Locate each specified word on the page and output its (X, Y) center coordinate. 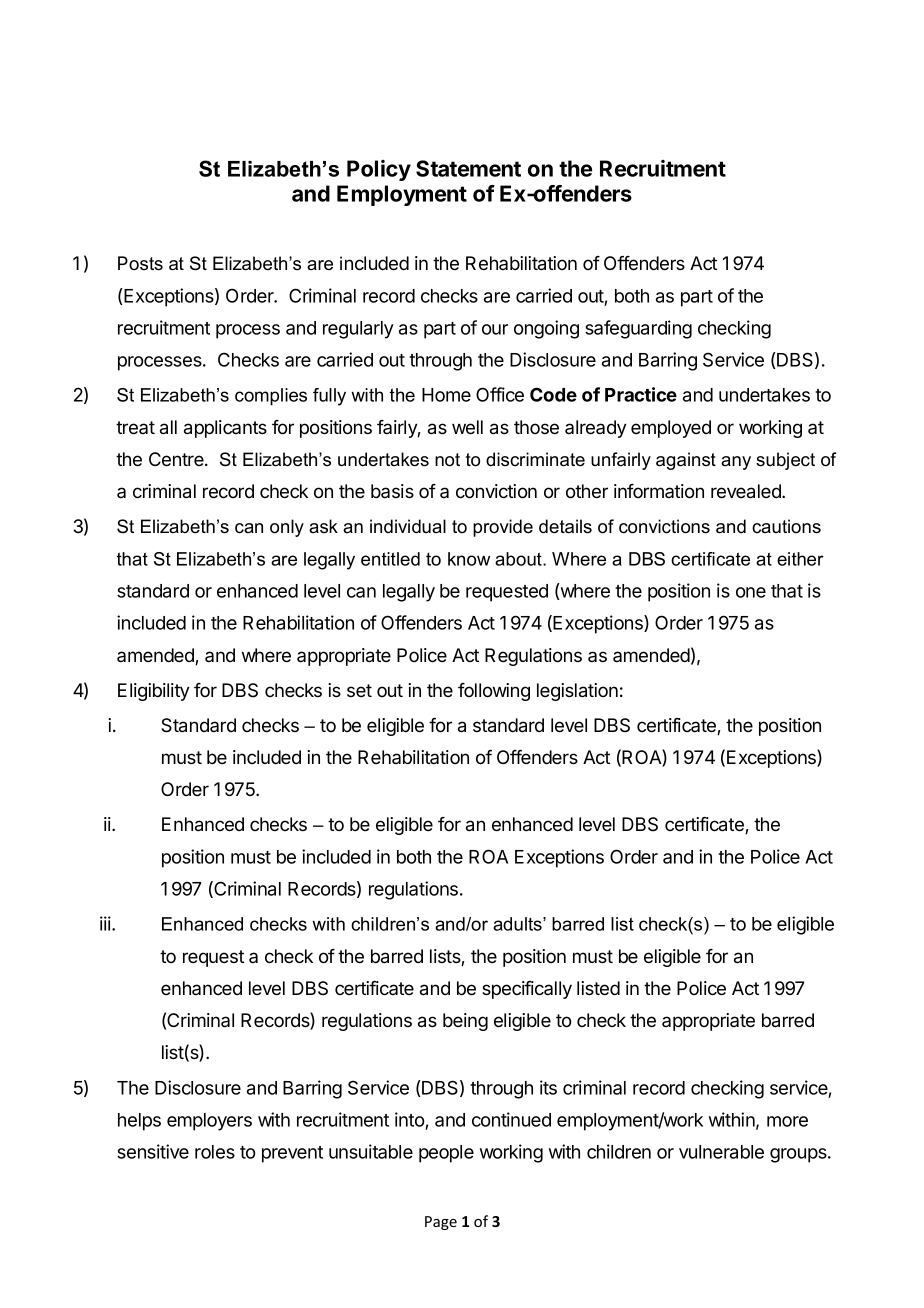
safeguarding (638, 329)
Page (441, 1223)
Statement (468, 168)
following (494, 692)
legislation (577, 692)
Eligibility (154, 692)
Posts (140, 263)
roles (215, 1152)
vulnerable (721, 1152)
